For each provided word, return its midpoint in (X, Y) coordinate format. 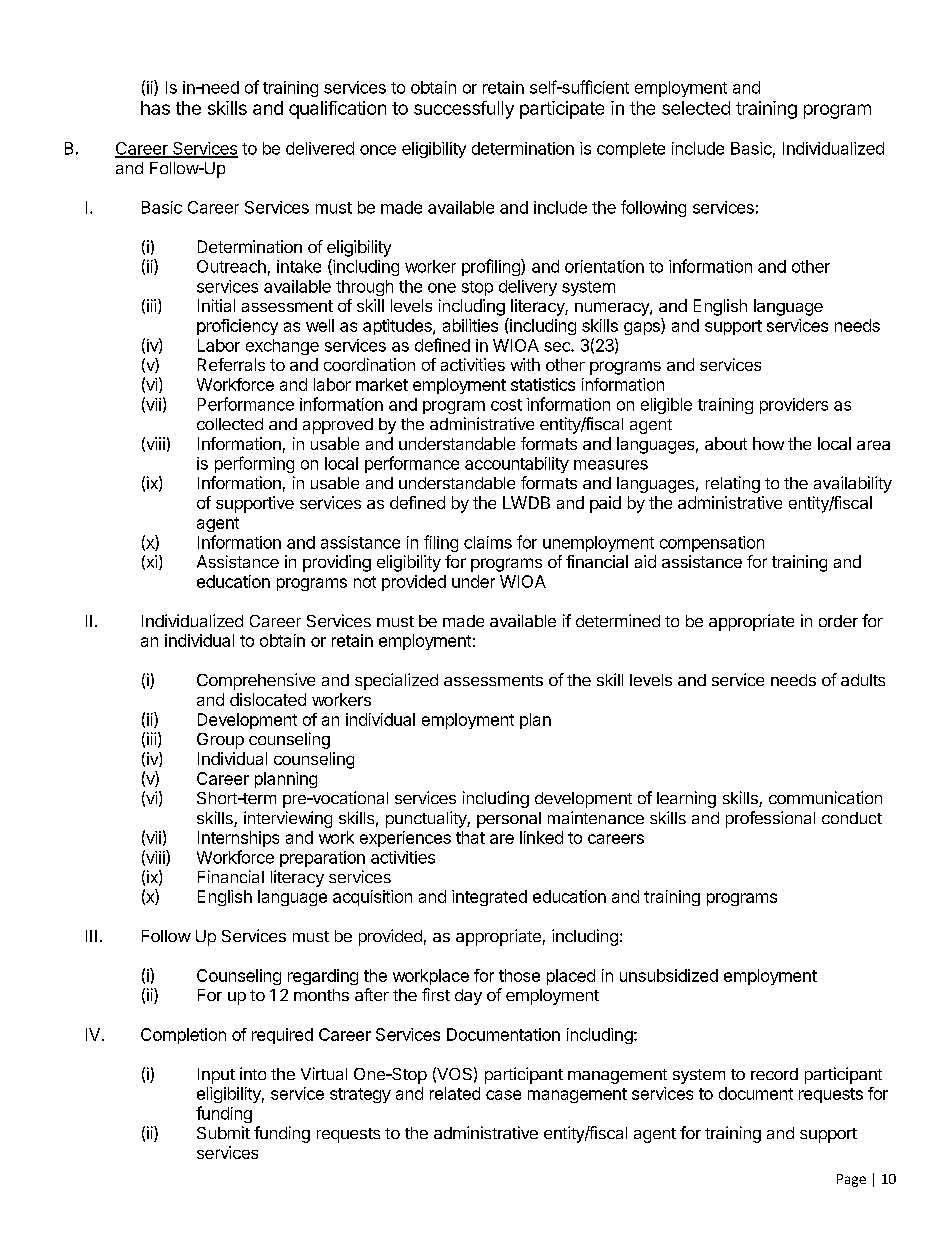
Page (851, 1180)
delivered (320, 148)
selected (696, 108)
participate (562, 110)
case (503, 1095)
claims (488, 542)
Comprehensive (256, 681)
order (838, 621)
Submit (223, 1132)
